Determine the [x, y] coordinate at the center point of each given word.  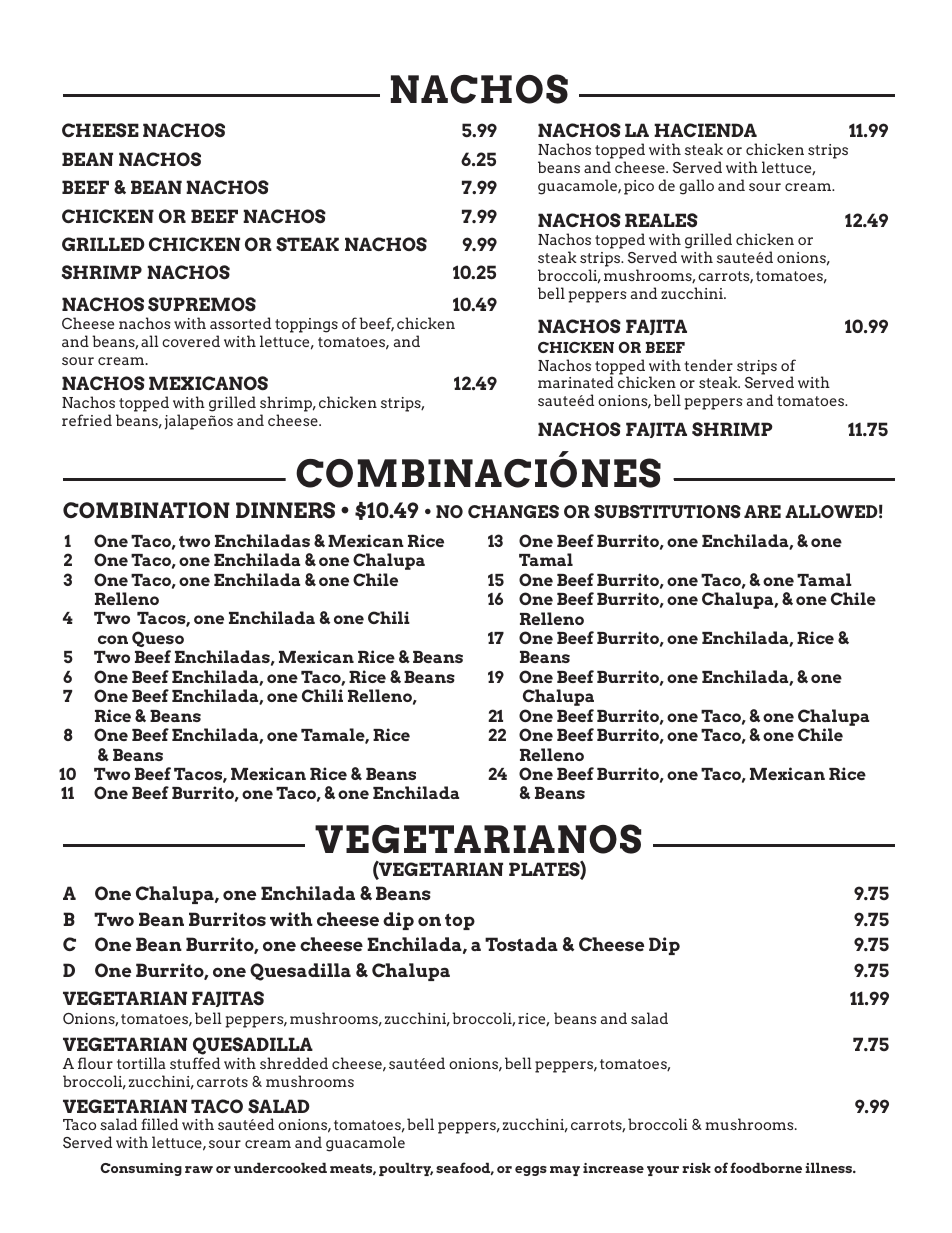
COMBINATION [146, 510]
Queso [158, 639]
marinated [576, 382]
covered [191, 341]
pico [639, 187]
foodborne [766, 1167]
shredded [294, 1063]
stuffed [195, 1063]
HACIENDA [705, 130]
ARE [762, 511]
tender [708, 365]
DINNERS [285, 510]
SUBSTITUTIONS [667, 511]
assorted [240, 323]
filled [159, 1124]
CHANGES [513, 511]
